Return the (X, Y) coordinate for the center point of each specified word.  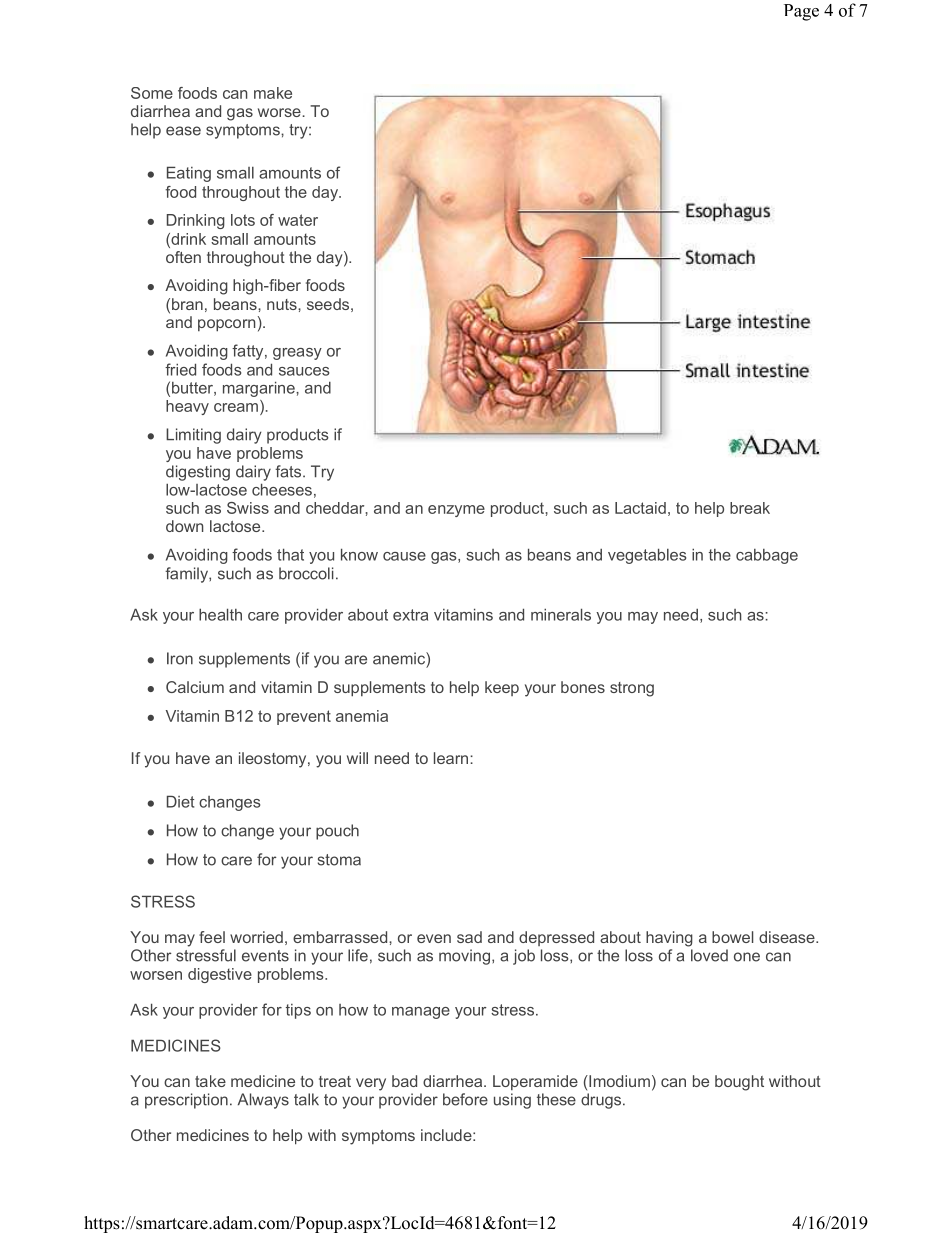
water (298, 220)
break (750, 508)
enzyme (456, 511)
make (273, 93)
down (184, 526)
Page (801, 12)
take (210, 1081)
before (465, 1099)
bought (739, 1083)
